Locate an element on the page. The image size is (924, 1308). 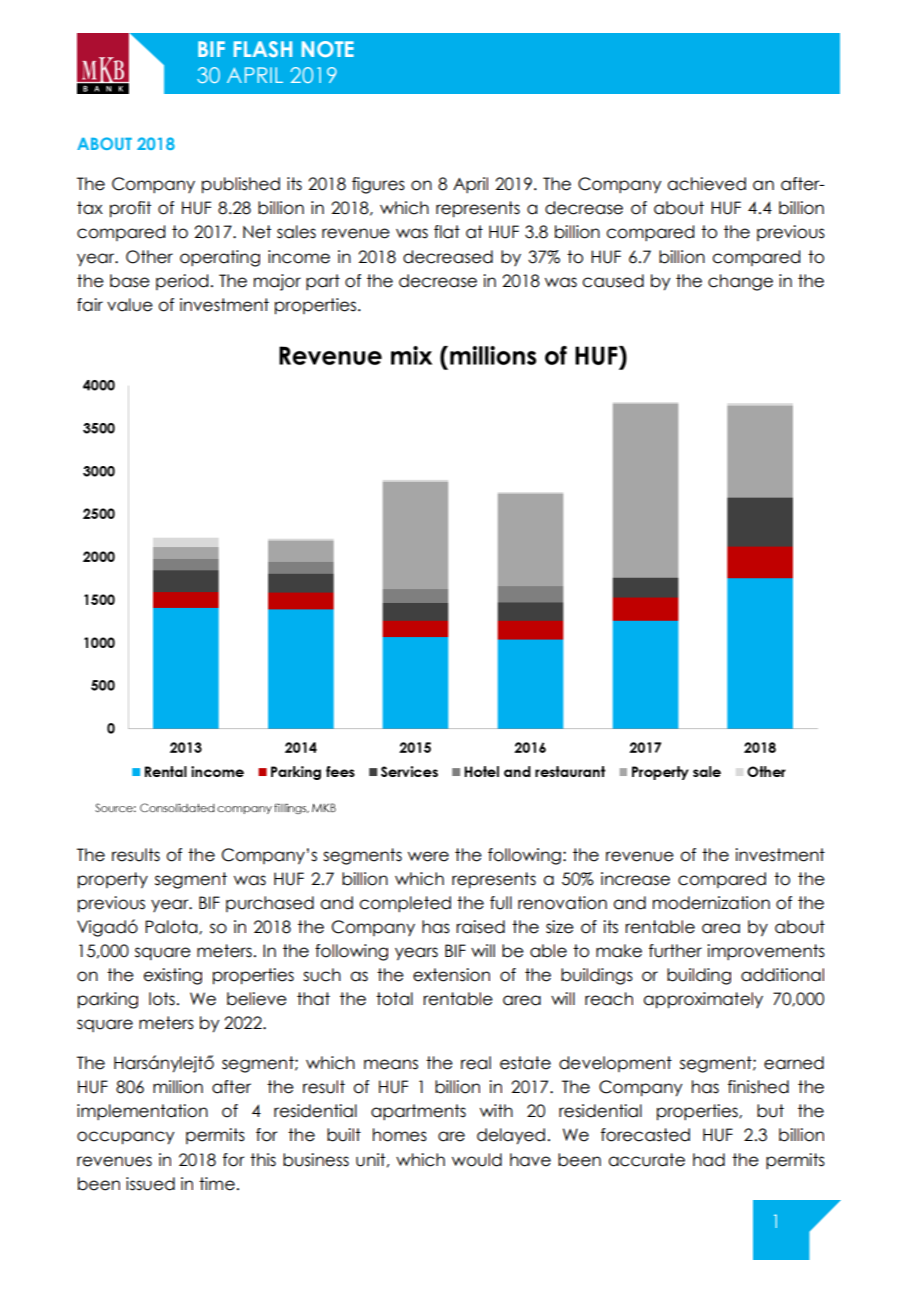
had is located at coordinates (709, 1160).
